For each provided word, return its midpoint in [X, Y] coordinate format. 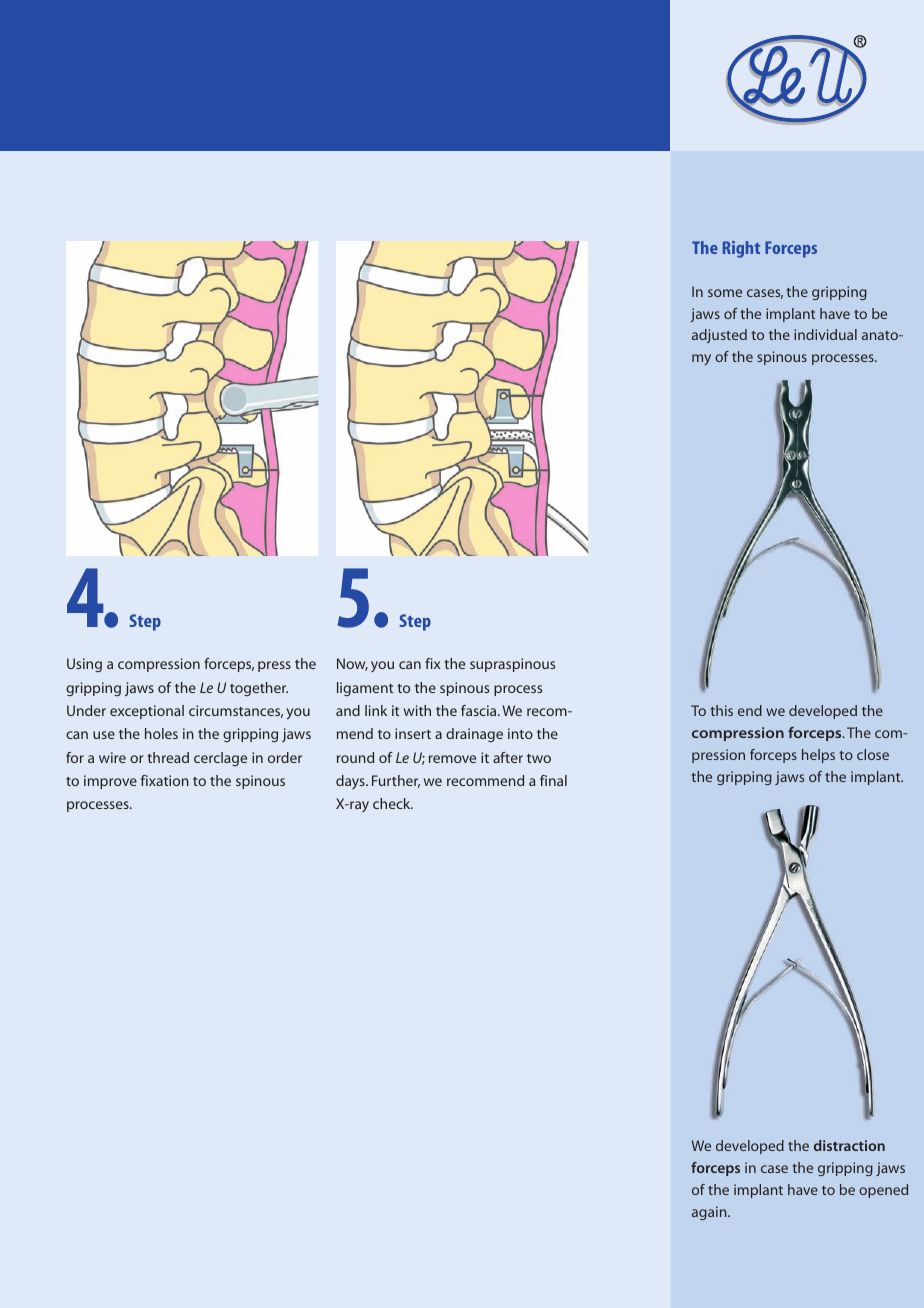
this [722, 710]
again [710, 1213]
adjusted [719, 336]
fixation [165, 780]
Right [741, 249]
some [725, 293]
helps [818, 756]
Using [84, 665]
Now [352, 664]
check [393, 803]
